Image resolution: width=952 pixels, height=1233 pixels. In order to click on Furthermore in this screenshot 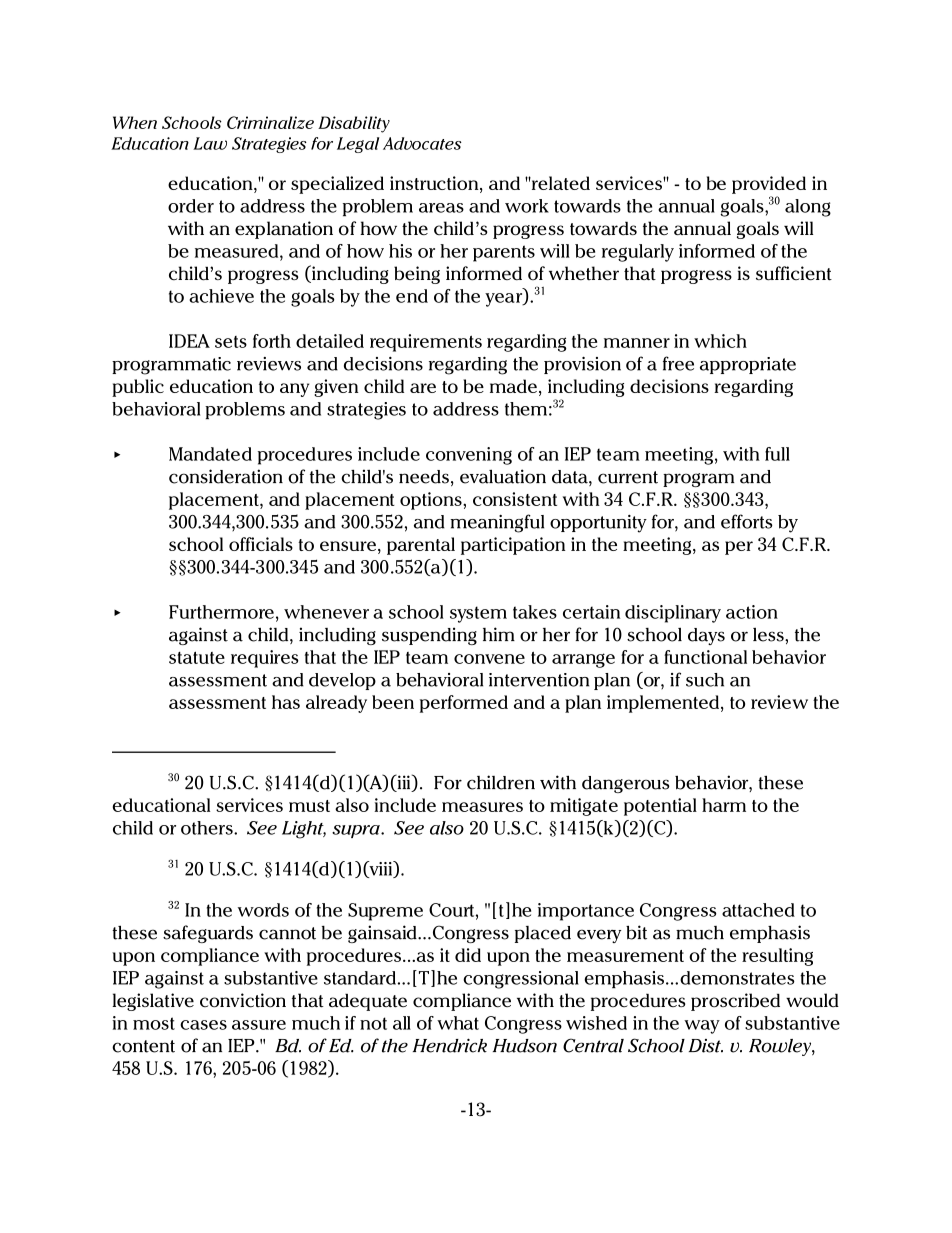, I will do `click(221, 612)`.
